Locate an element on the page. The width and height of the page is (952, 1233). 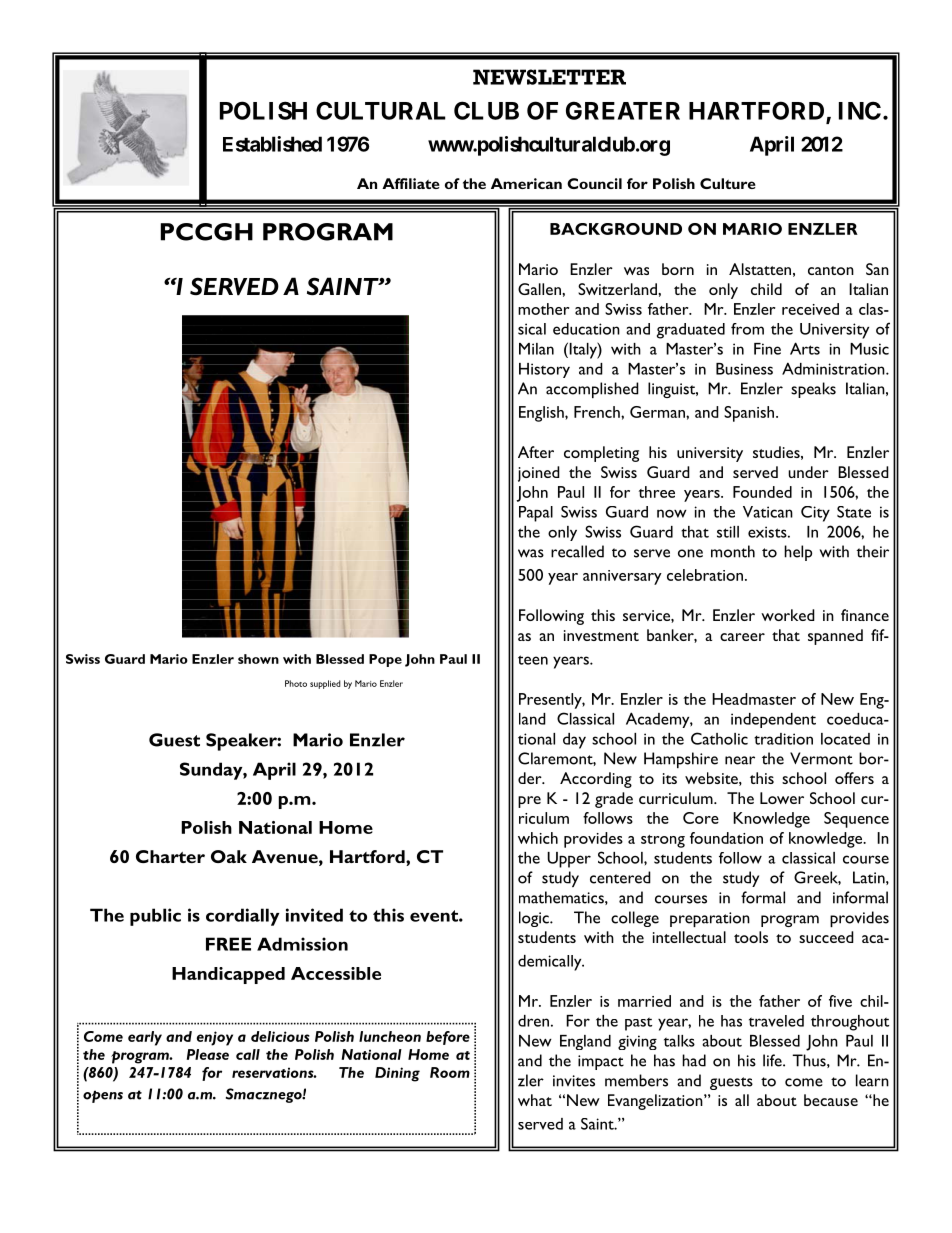
Room is located at coordinates (450, 1072).
